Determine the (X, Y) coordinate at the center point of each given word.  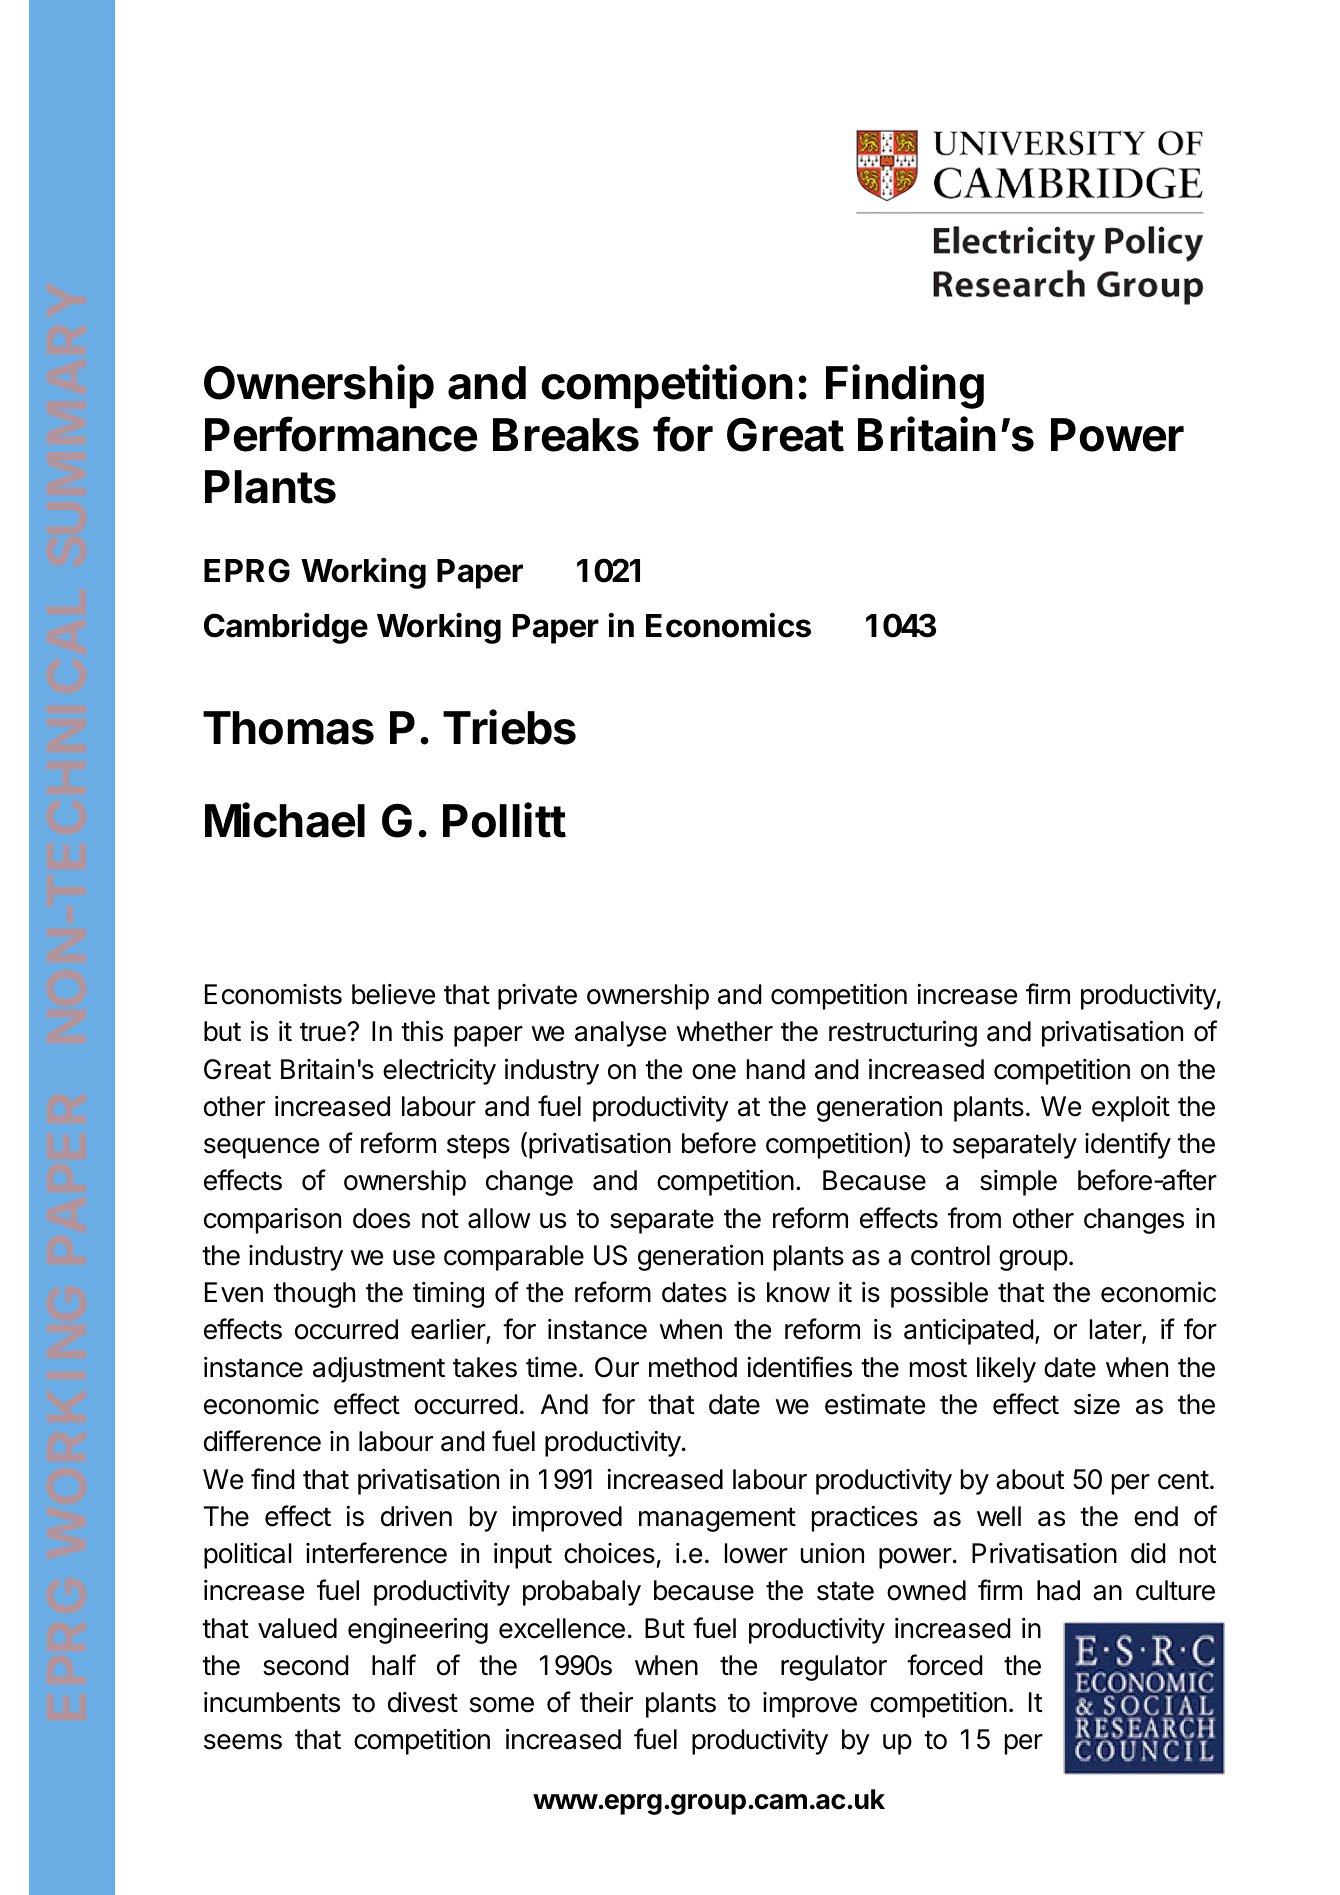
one (714, 1072)
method (693, 1367)
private (537, 997)
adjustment (379, 1370)
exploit (1131, 1109)
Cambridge (286, 628)
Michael (285, 820)
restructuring (903, 1033)
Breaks (566, 435)
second (306, 1665)
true (324, 1032)
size (1097, 1404)
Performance (341, 434)
